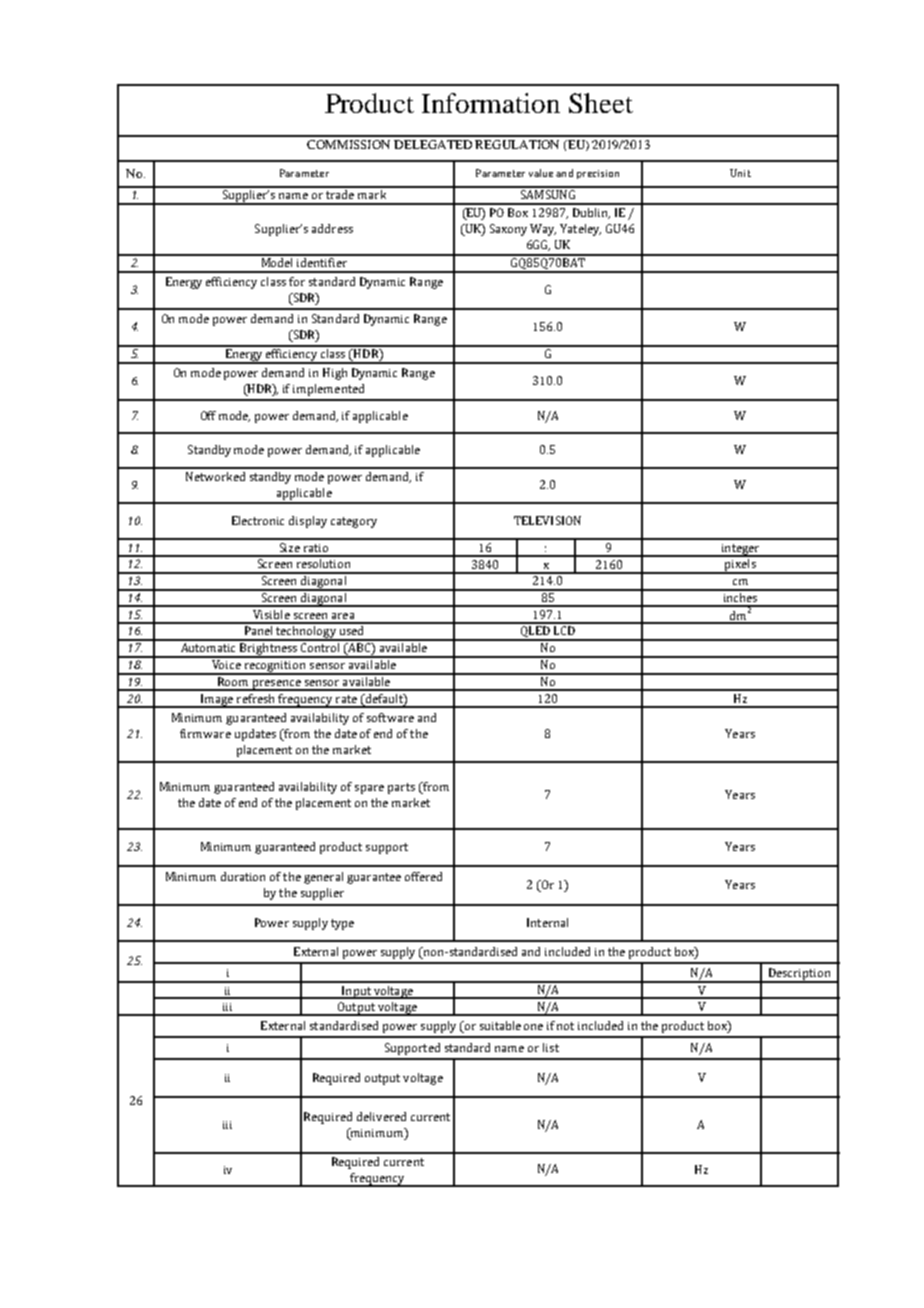  What do you see at coordinates (348, 144) in the page?
I see `COMMISSION` at bounding box center [348, 144].
